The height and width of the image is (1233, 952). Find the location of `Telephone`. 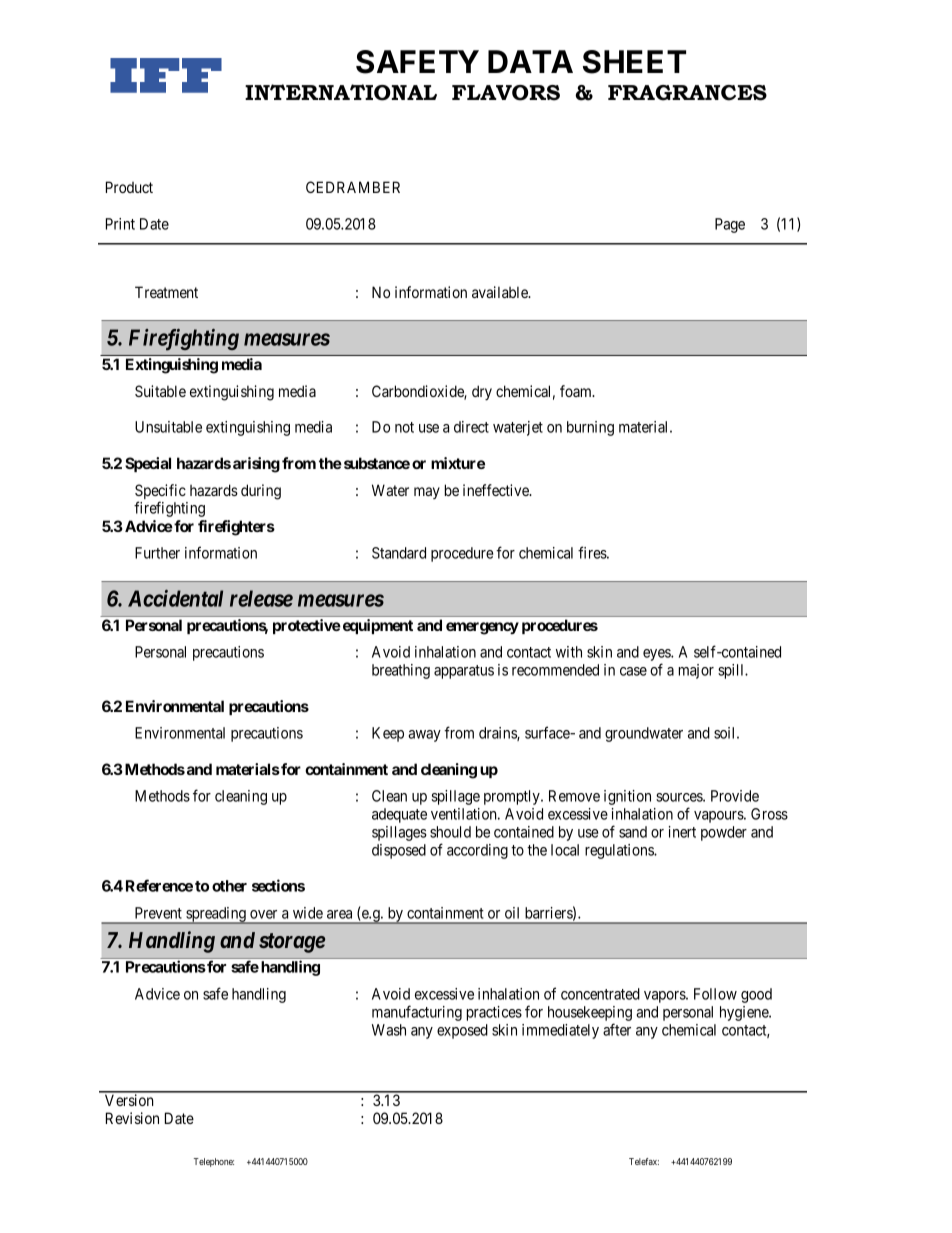

Telephone is located at coordinates (214, 1162).
